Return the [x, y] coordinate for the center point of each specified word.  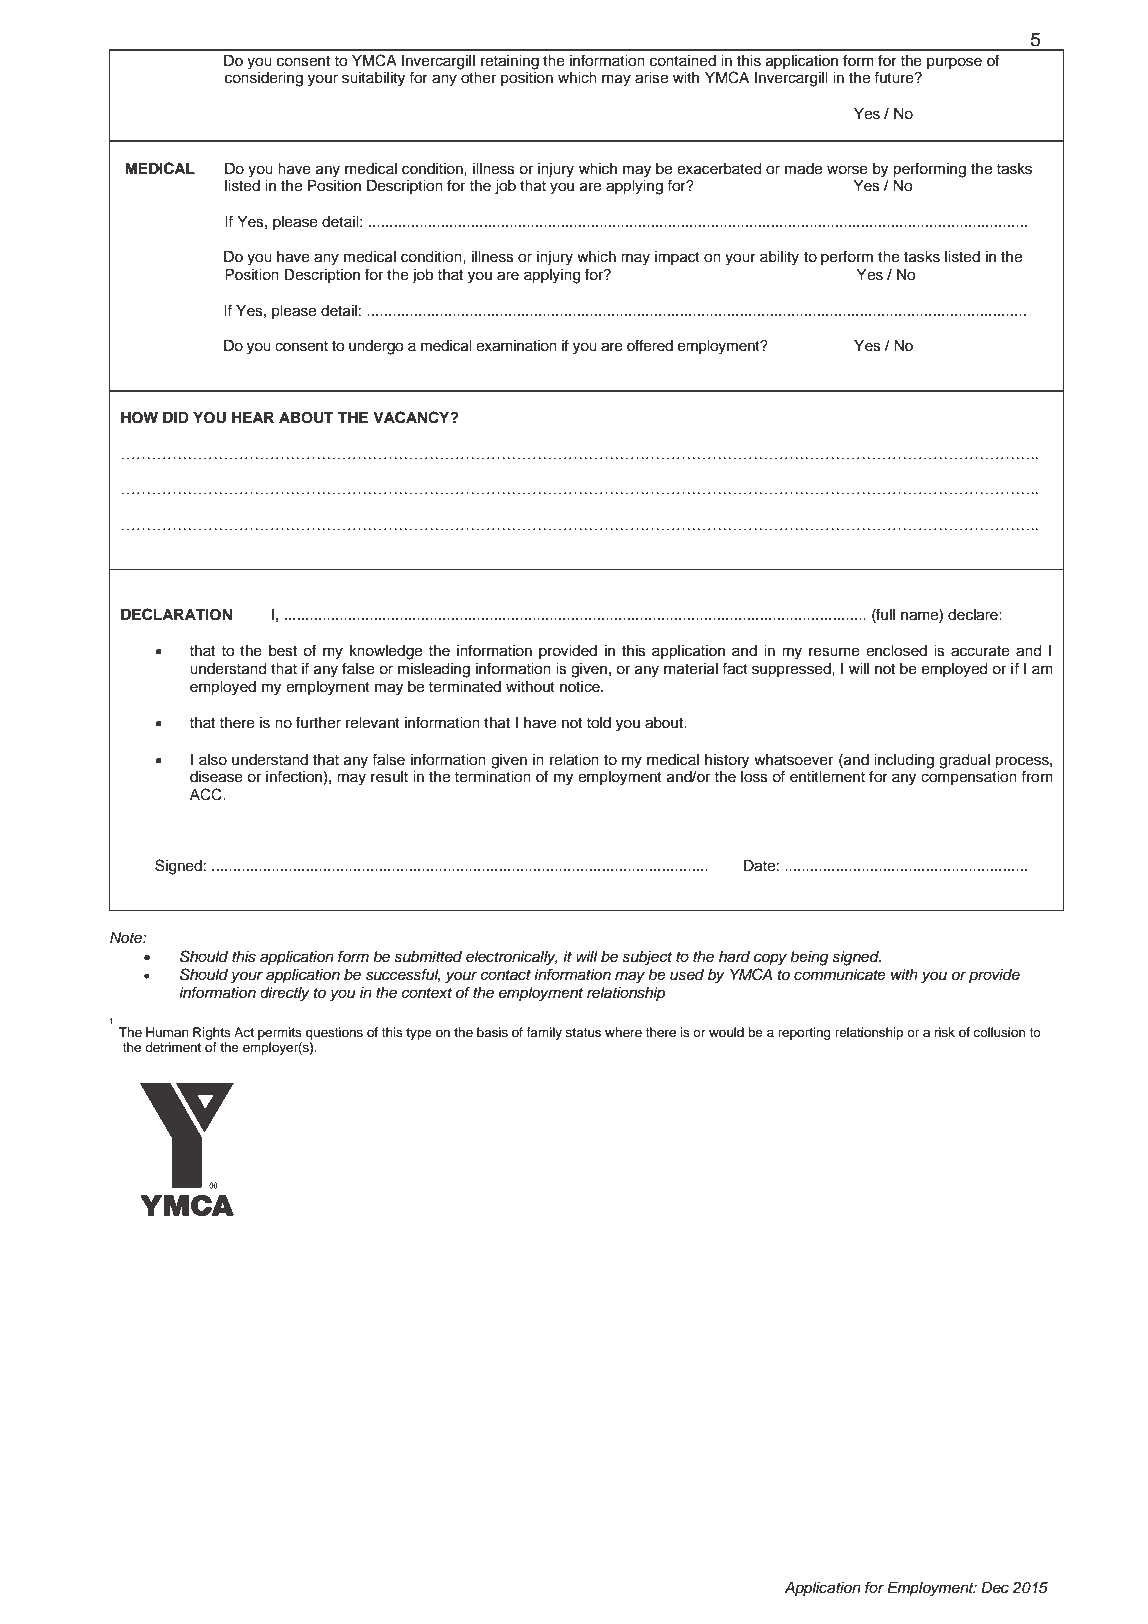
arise [651, 78]
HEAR [253, 417]
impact [677, 258]
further [318, 722]
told [598, 723]
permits [280, 1033]
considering [264, 79]
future [895, 77]
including [904, 761]
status [583, 1032]
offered [650, 345]
